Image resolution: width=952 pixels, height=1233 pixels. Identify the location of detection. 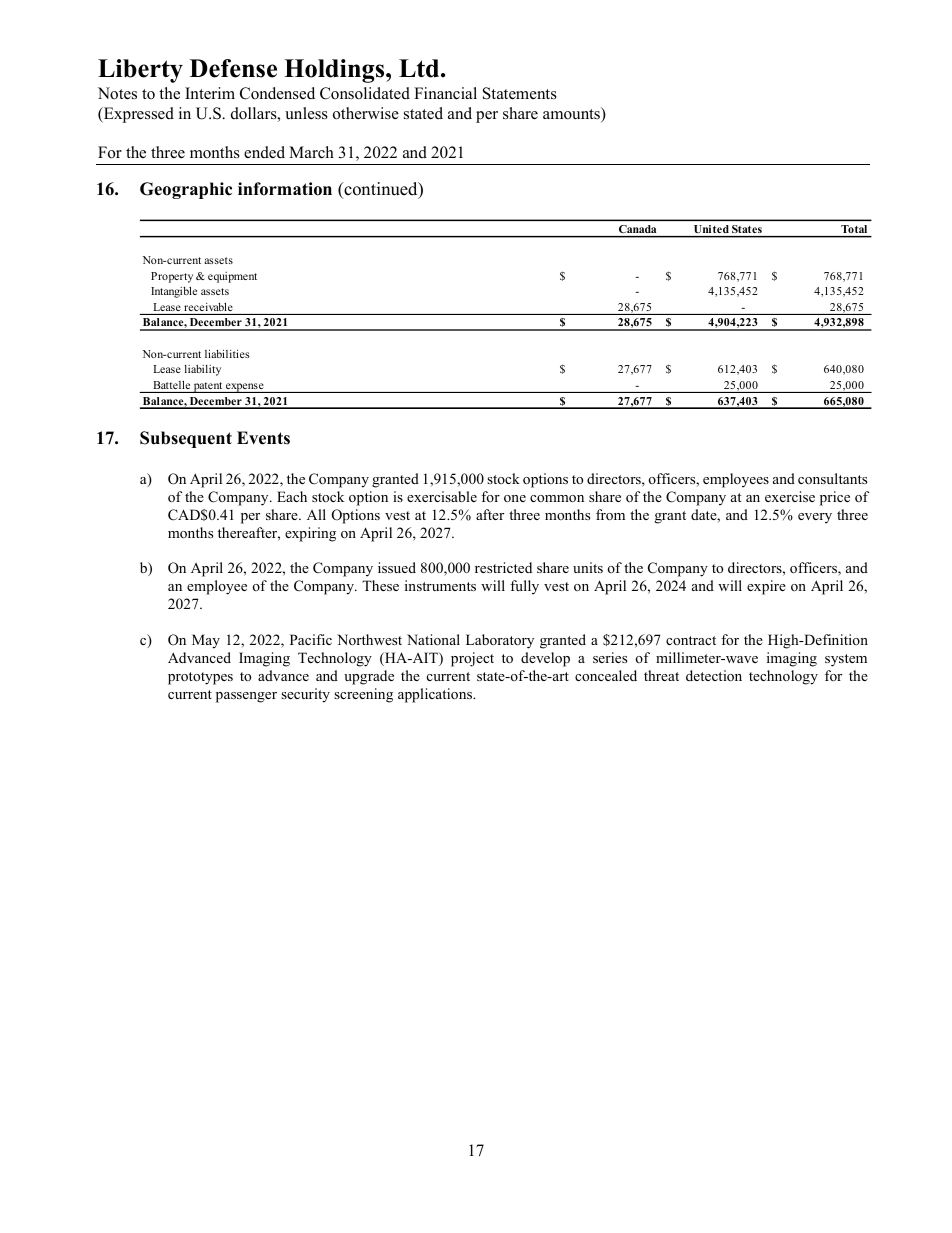
(714, 675).
